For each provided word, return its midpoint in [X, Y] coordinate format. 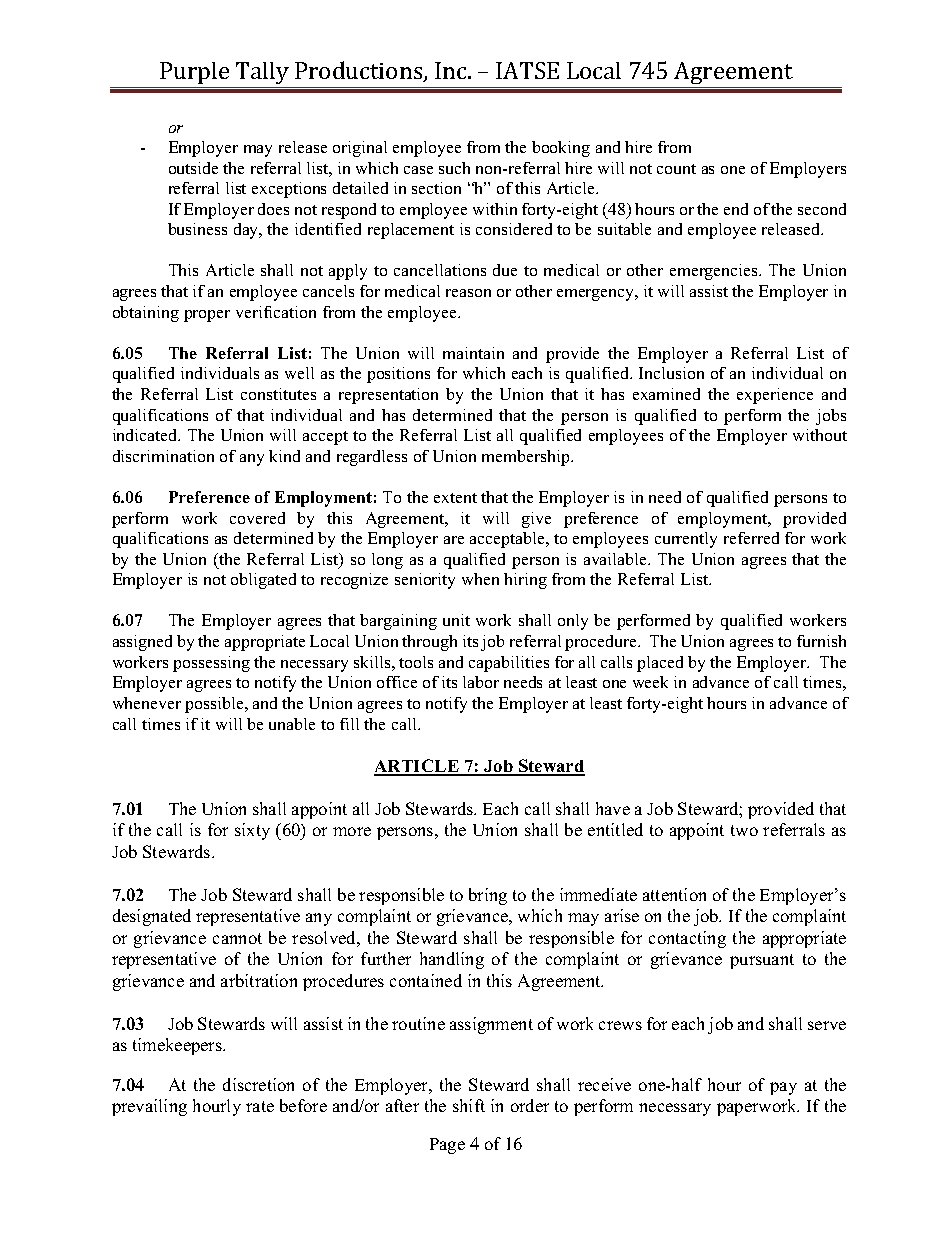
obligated [263, 581]
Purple [194, 73]
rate [260, 1106]
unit [456, 620]
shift [469, 1105]
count [676, 169]
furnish [821, 641]
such [454, 168]
